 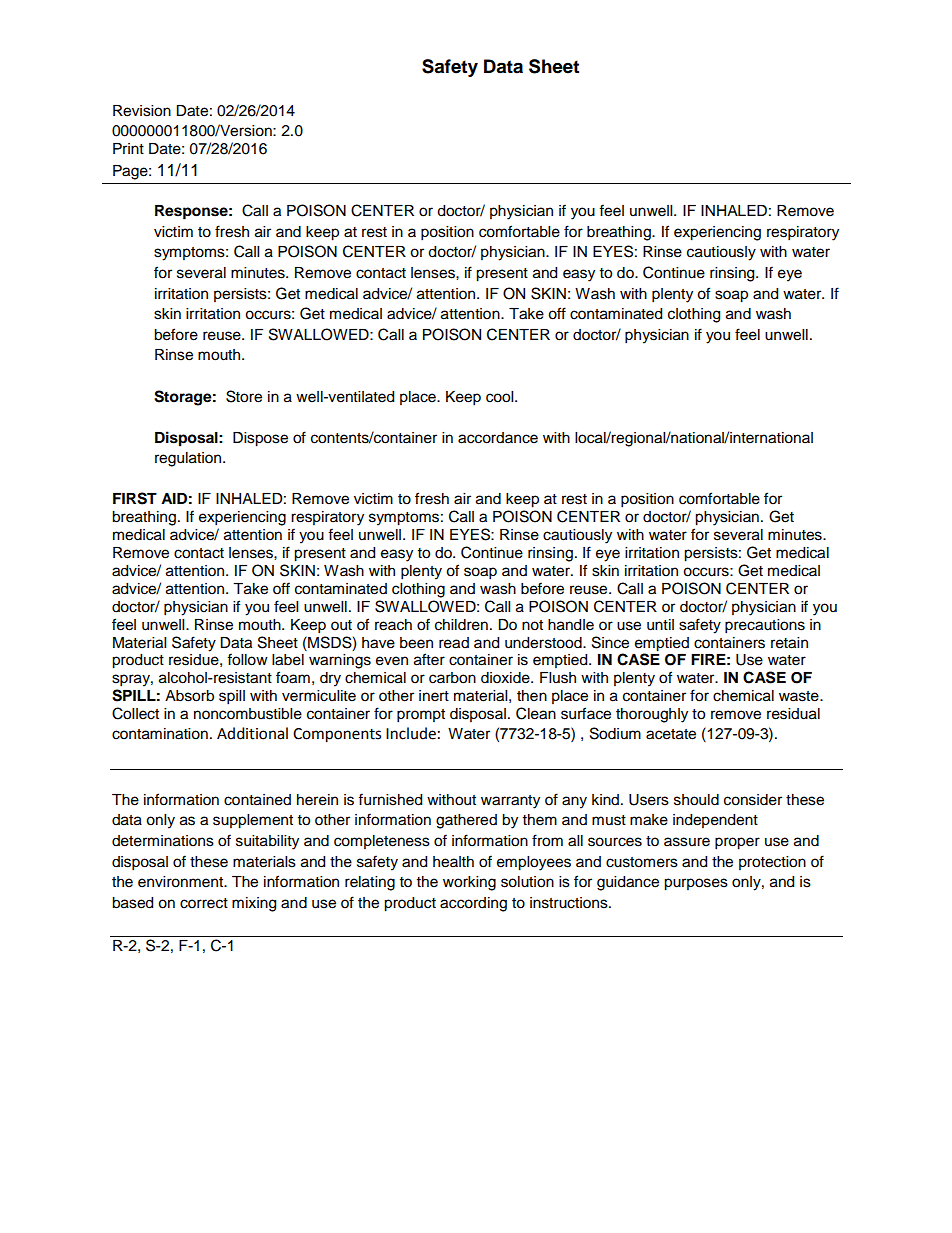 I want to click on cool, so click(x=501, y=397).
